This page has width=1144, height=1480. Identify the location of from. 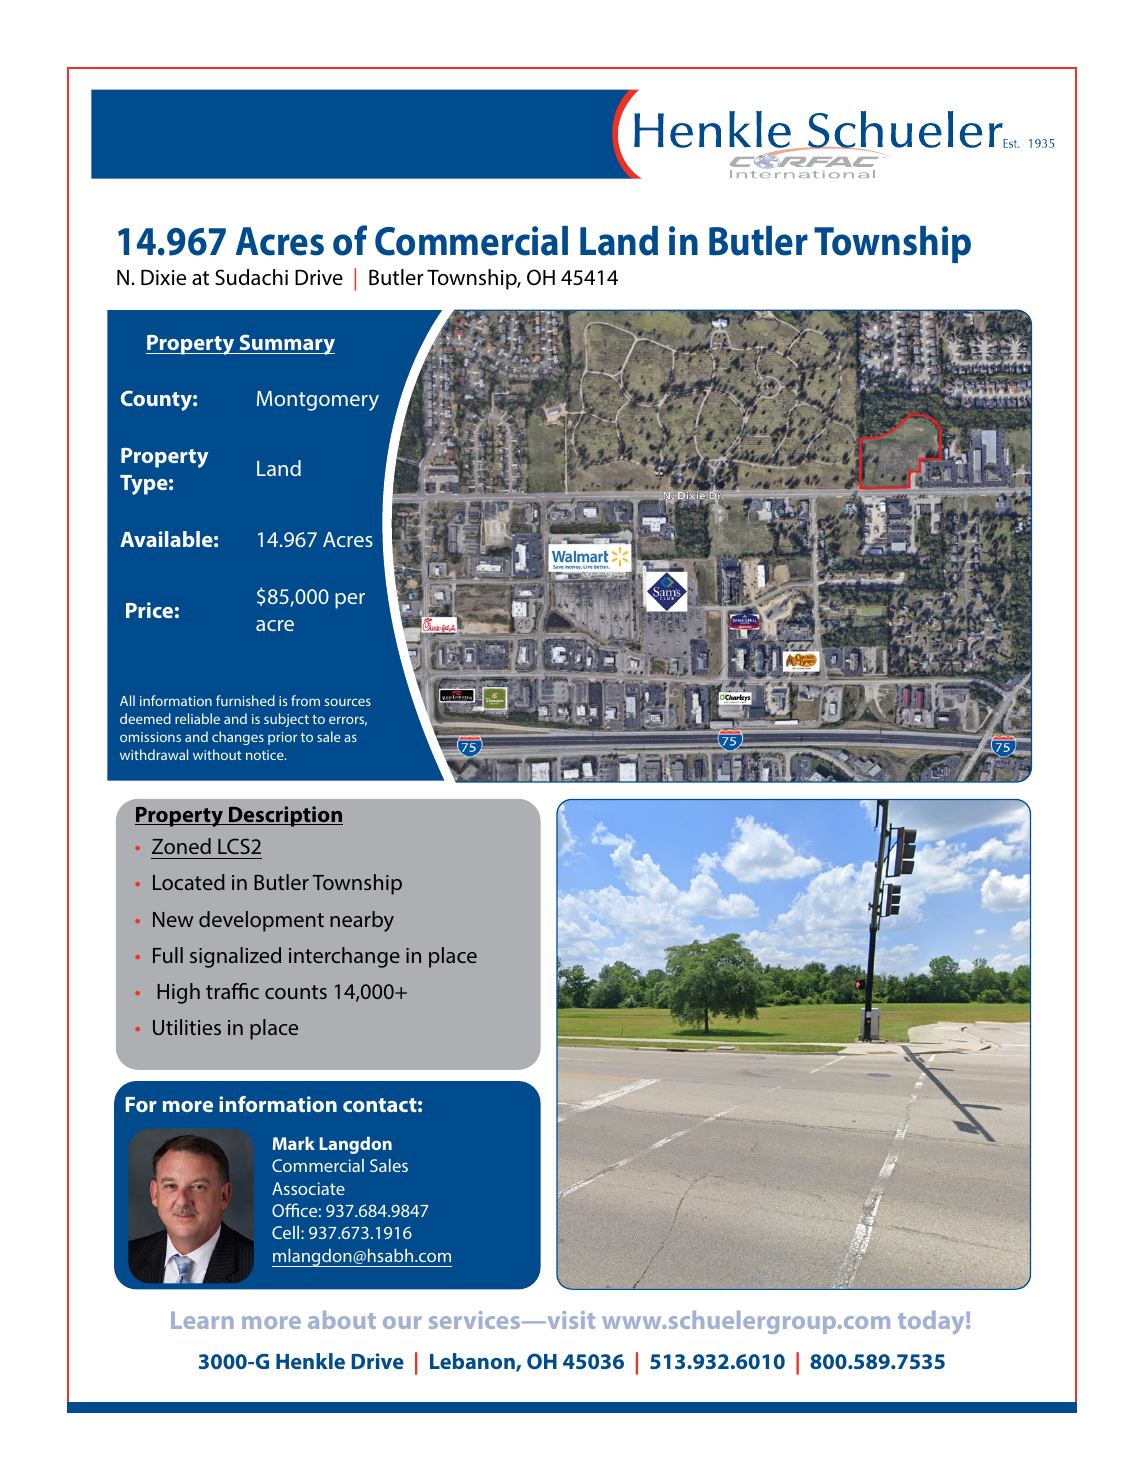
(305, 700).
